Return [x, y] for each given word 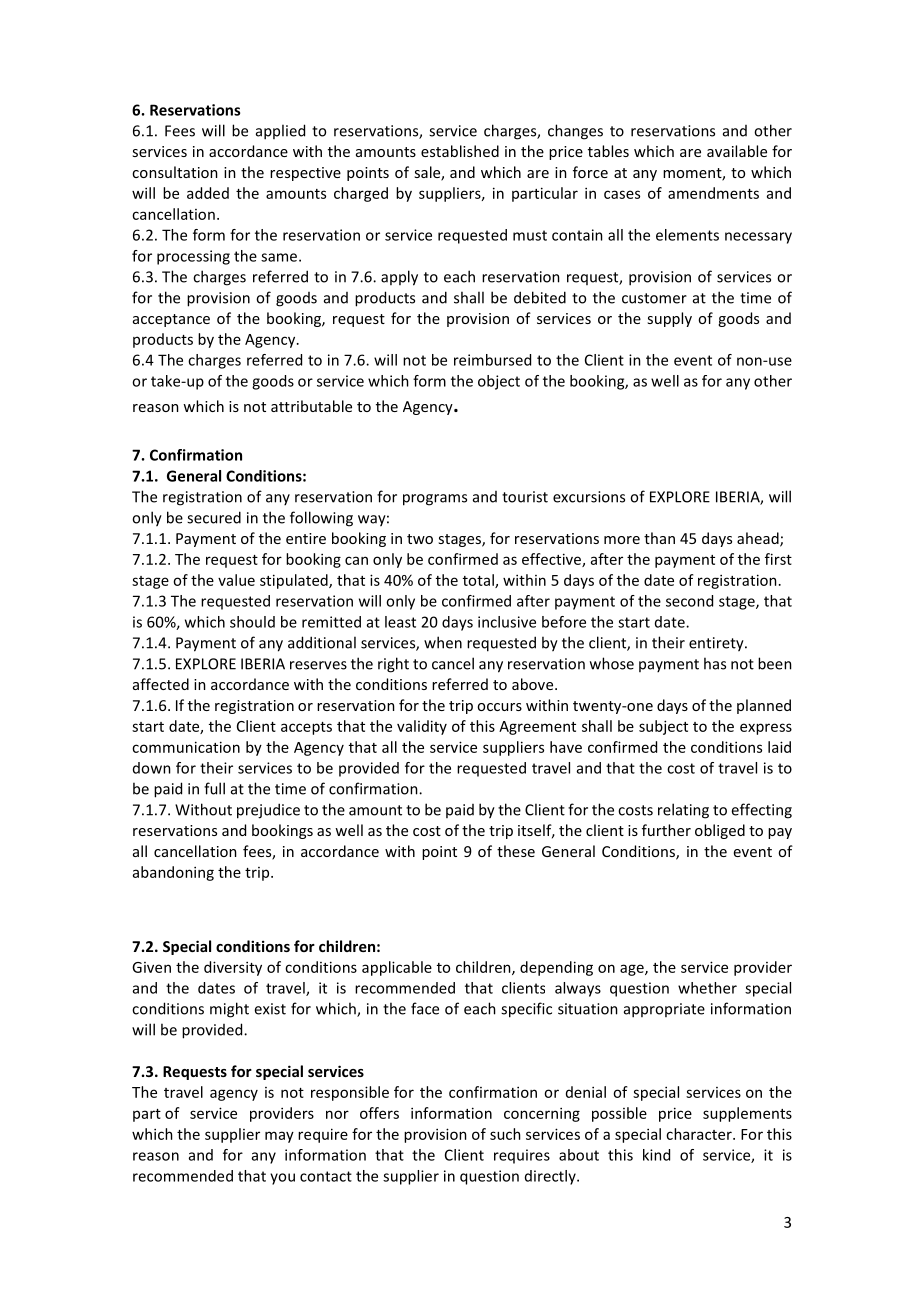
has [715, 663]
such [505, 1134]
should [252, 622]
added [208, 193]
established [460, 151]
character [700, 1134]
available [737, 151]
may [279, 1137]
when [443, 642]
